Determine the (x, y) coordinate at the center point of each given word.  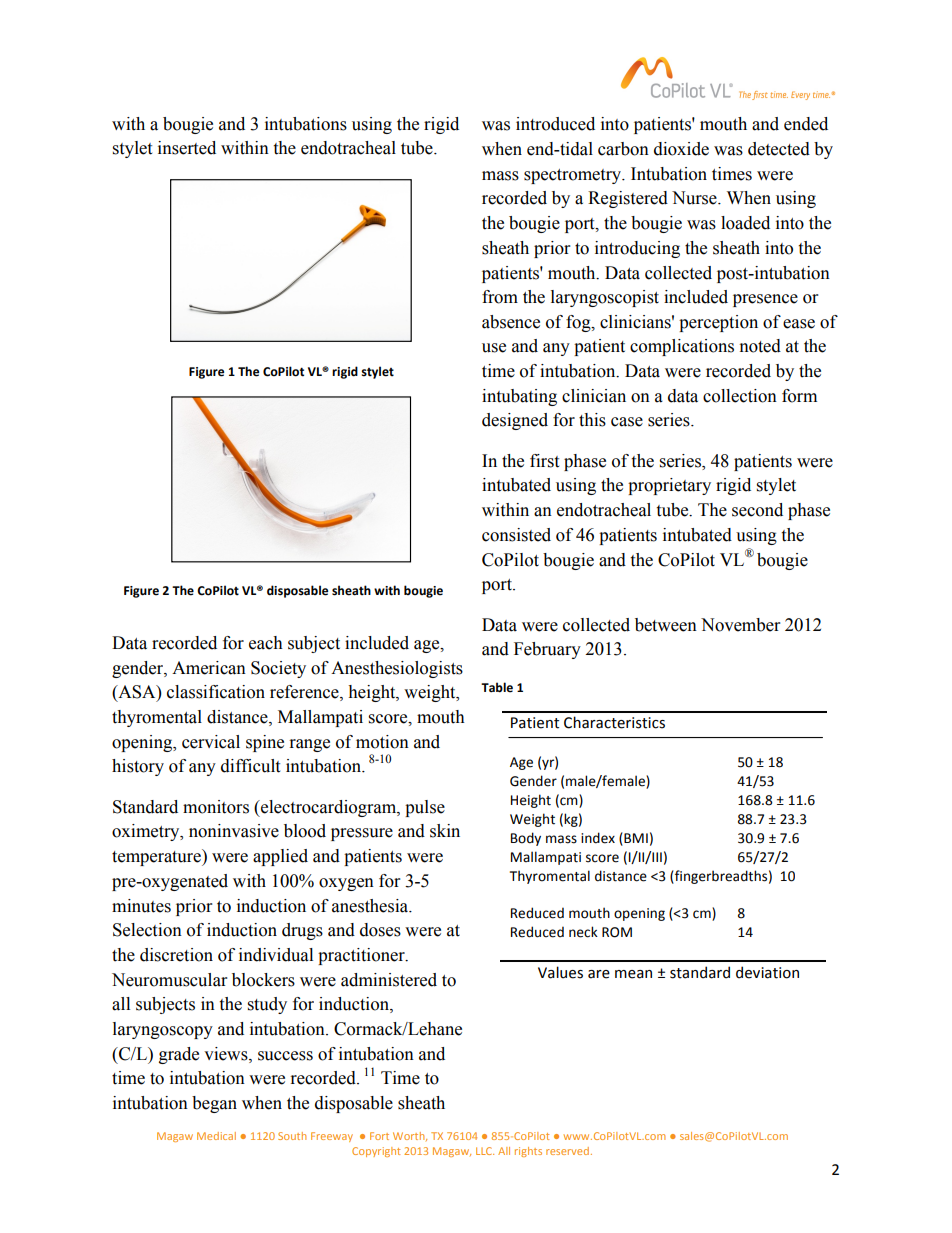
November (740, 625)
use (494, 348)
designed (515, 421)
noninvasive (234, 831)
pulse (425, 808)
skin (445, 831)
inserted (187, 148)
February (547, 650)
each (266, 643)
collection (740, 396)
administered (389, 980)
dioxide (681, 149)
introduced (555, 124)
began (214, 1104)
